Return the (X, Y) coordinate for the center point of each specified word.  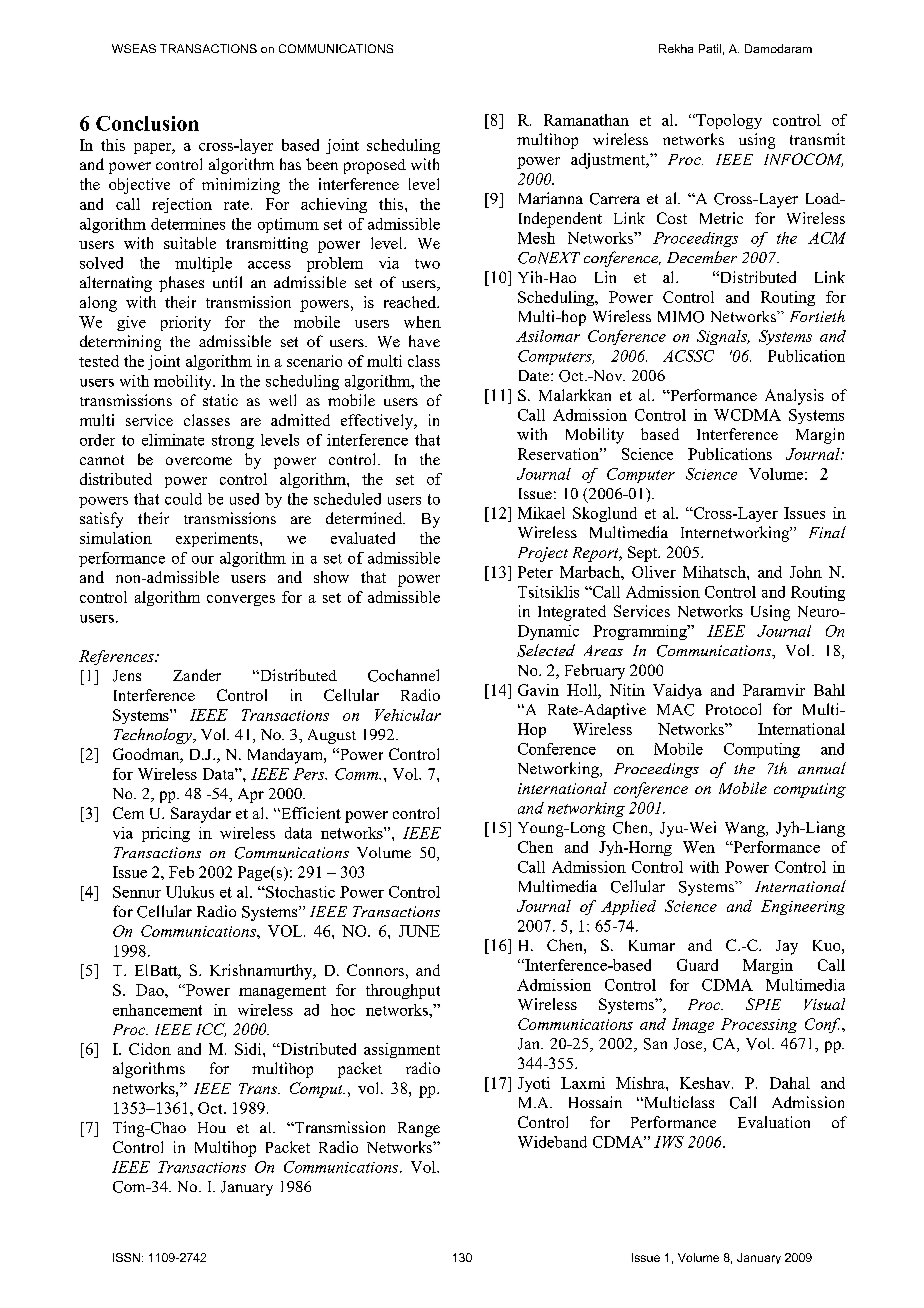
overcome (199, 461)
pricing (166, 834)
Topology (728, 121)
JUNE (419, 931)
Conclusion (147, 123)
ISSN (126, 1257)
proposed (375, 166)
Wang (746, 829)
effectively (378, 422)
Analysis (794, 397)
